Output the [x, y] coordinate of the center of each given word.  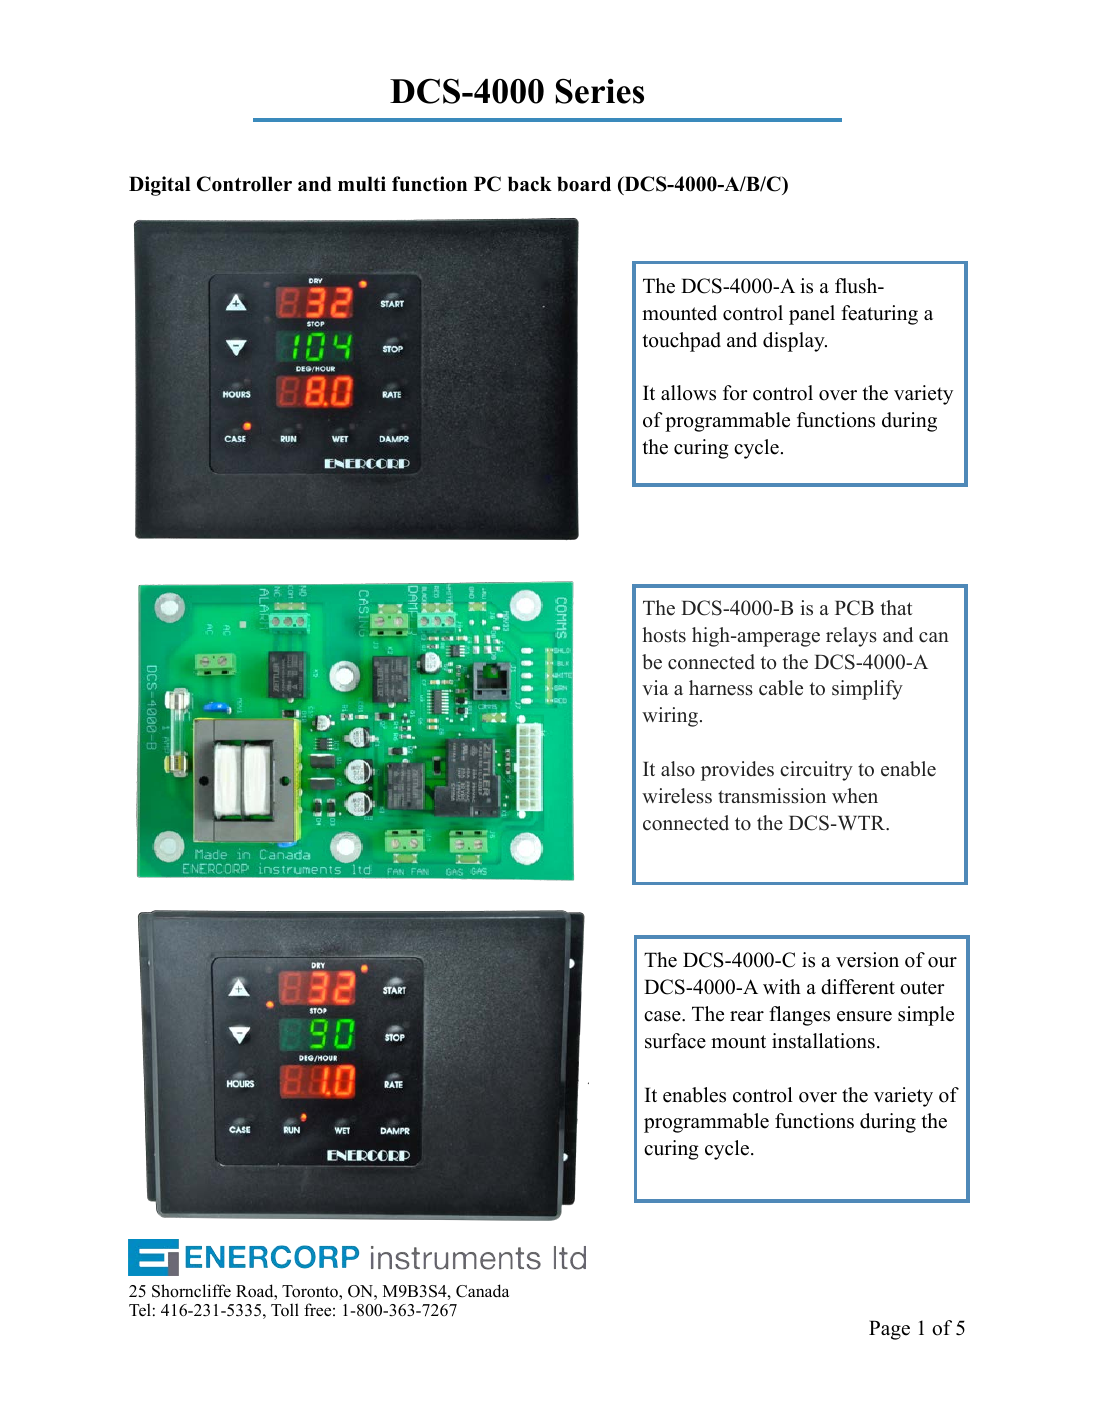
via [655, 687]
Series [600, 91]
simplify [867, 690]
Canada [482, 1291]
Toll [285, 1310]
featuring [879, 315]
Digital [160, 186]
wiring [670, 717]
